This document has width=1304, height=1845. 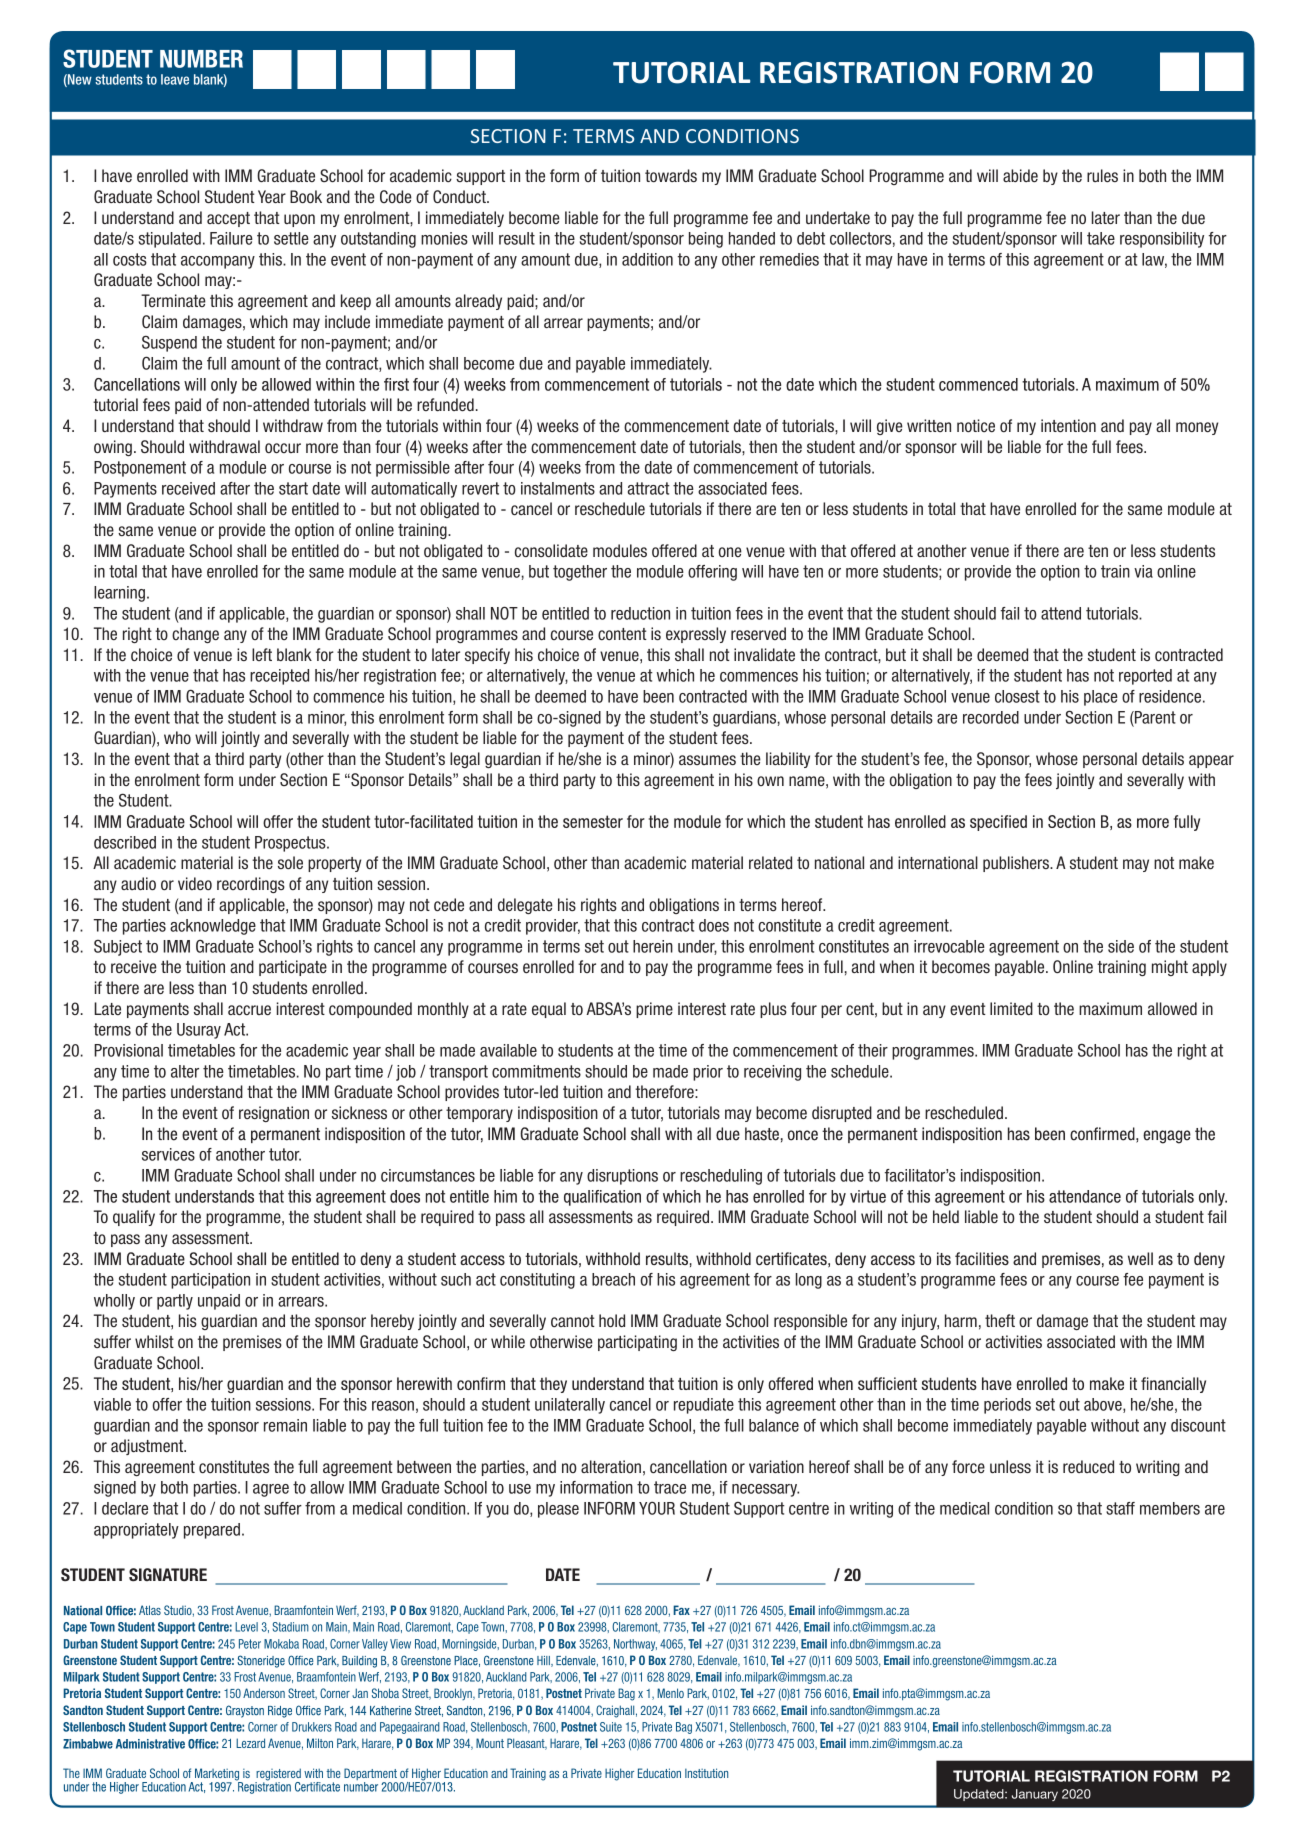 What do you see at coordinates (168, 1154) in the document?
I see `services` at bounding box center [168, 1154].
